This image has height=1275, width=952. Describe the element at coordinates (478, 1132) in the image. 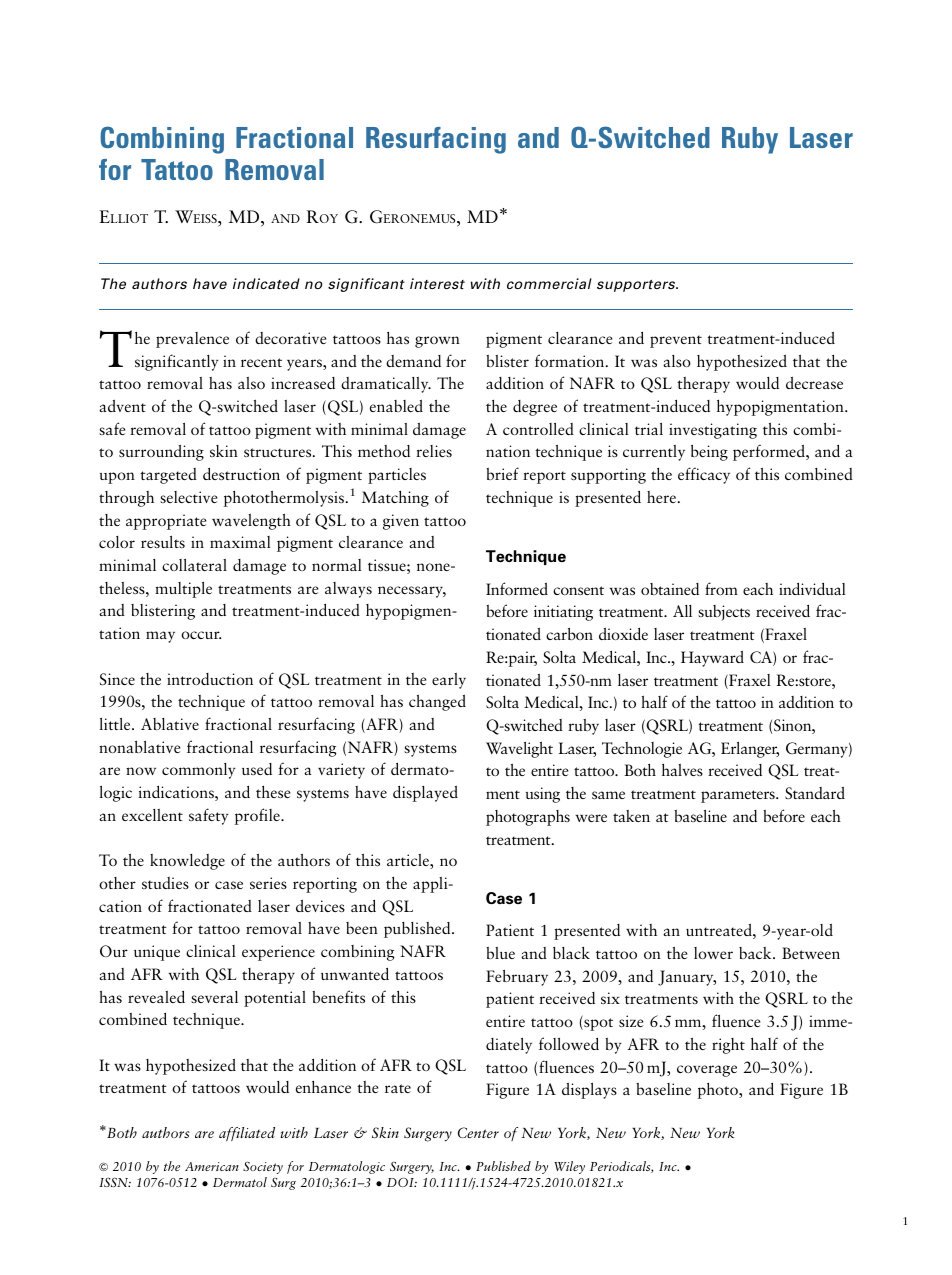

I see `Center` at that location.
